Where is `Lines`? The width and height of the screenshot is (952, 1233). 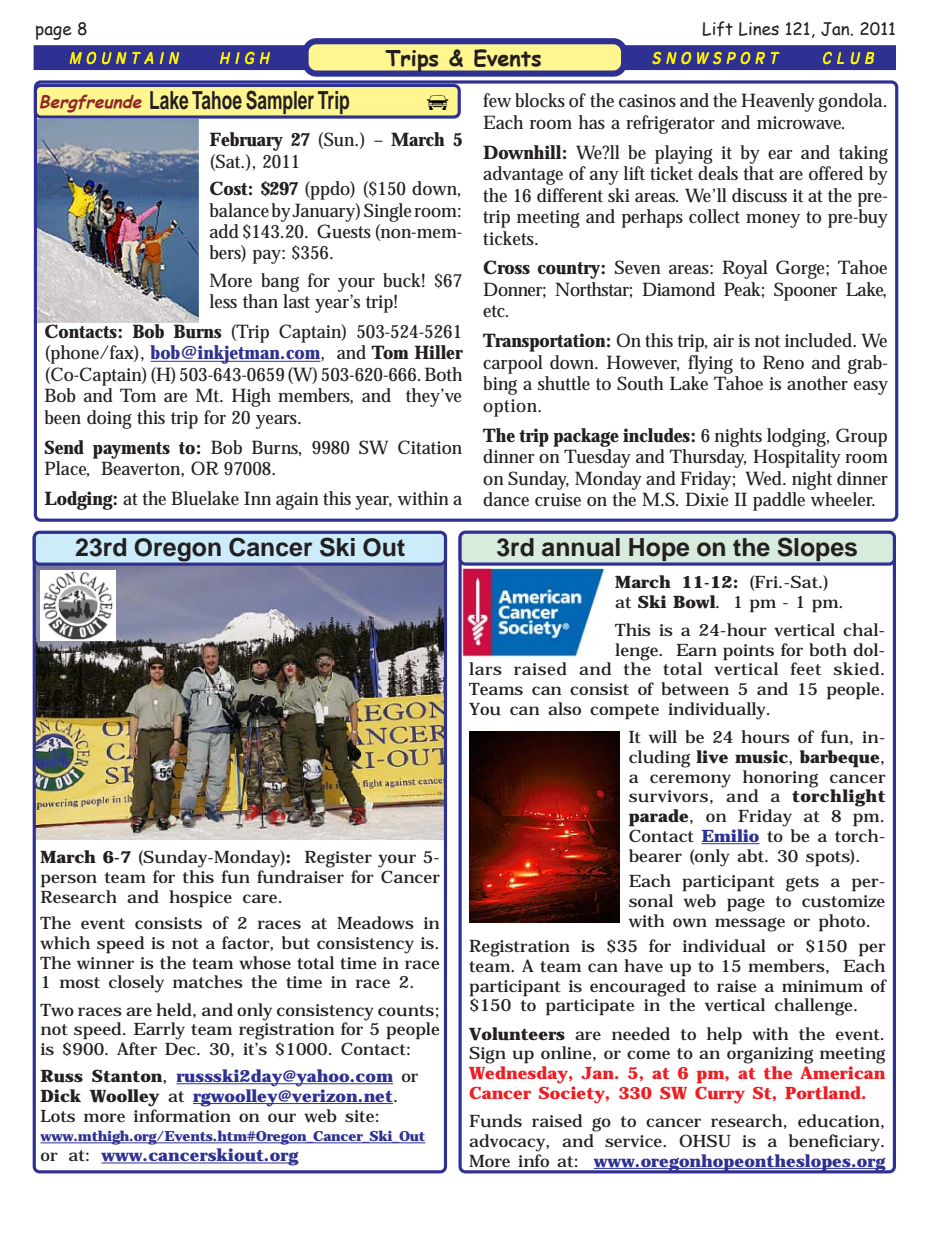 Lines is located at coordinates (759, 29).
